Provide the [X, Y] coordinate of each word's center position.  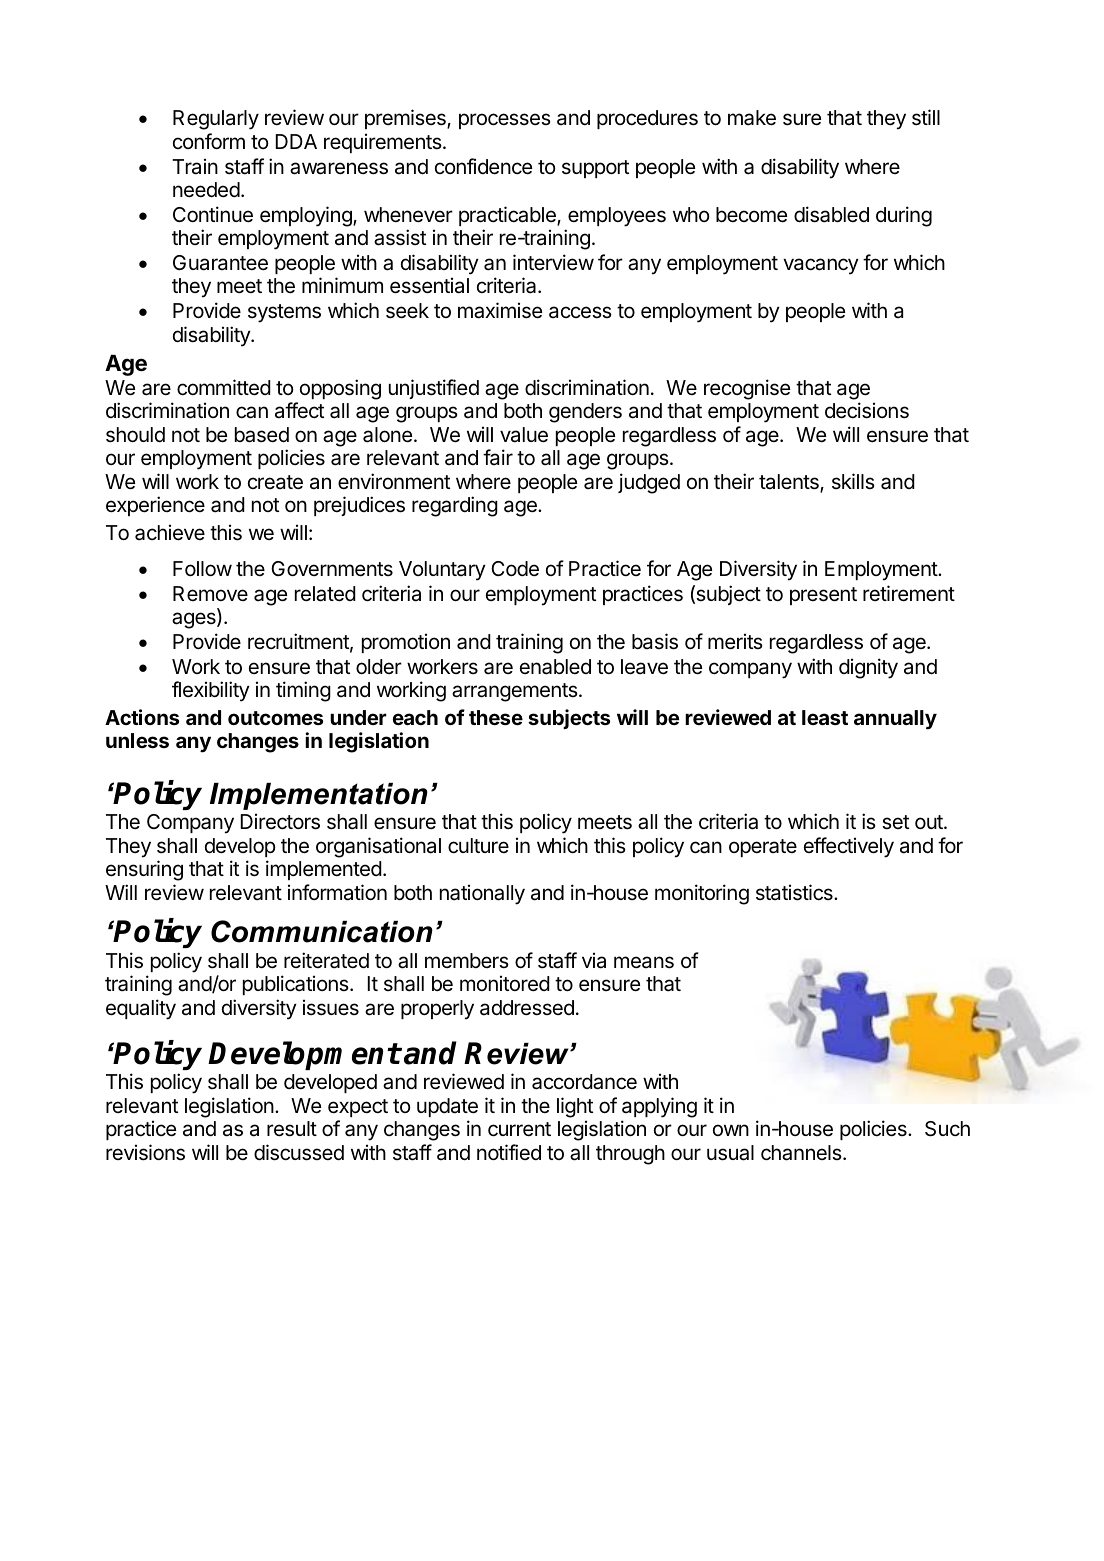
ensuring [144, 870]
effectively [849, 847]
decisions [867, 410]
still [926, 117]
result [292, 1129]
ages [195, 620]
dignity [868, 668]
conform [209, 141]
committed [224, 387]
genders [585, 413]
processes [505, 121]
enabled [555, 667]
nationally [482, 894]
